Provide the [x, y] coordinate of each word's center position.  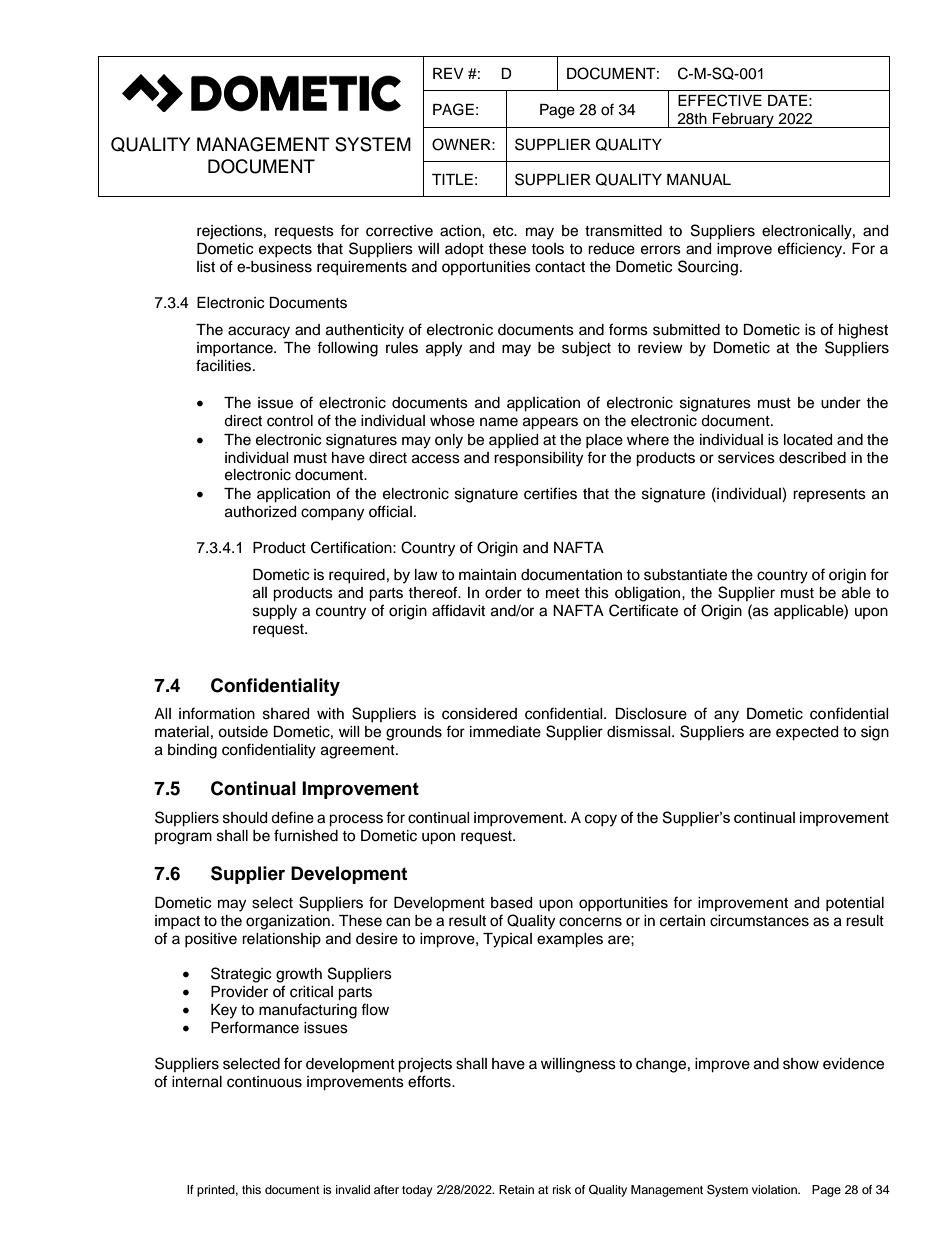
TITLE [452, 179]
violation [775, 1189]
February [743, 120]
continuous [264, 1082]
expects [285, 250]
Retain [516, 1189]
